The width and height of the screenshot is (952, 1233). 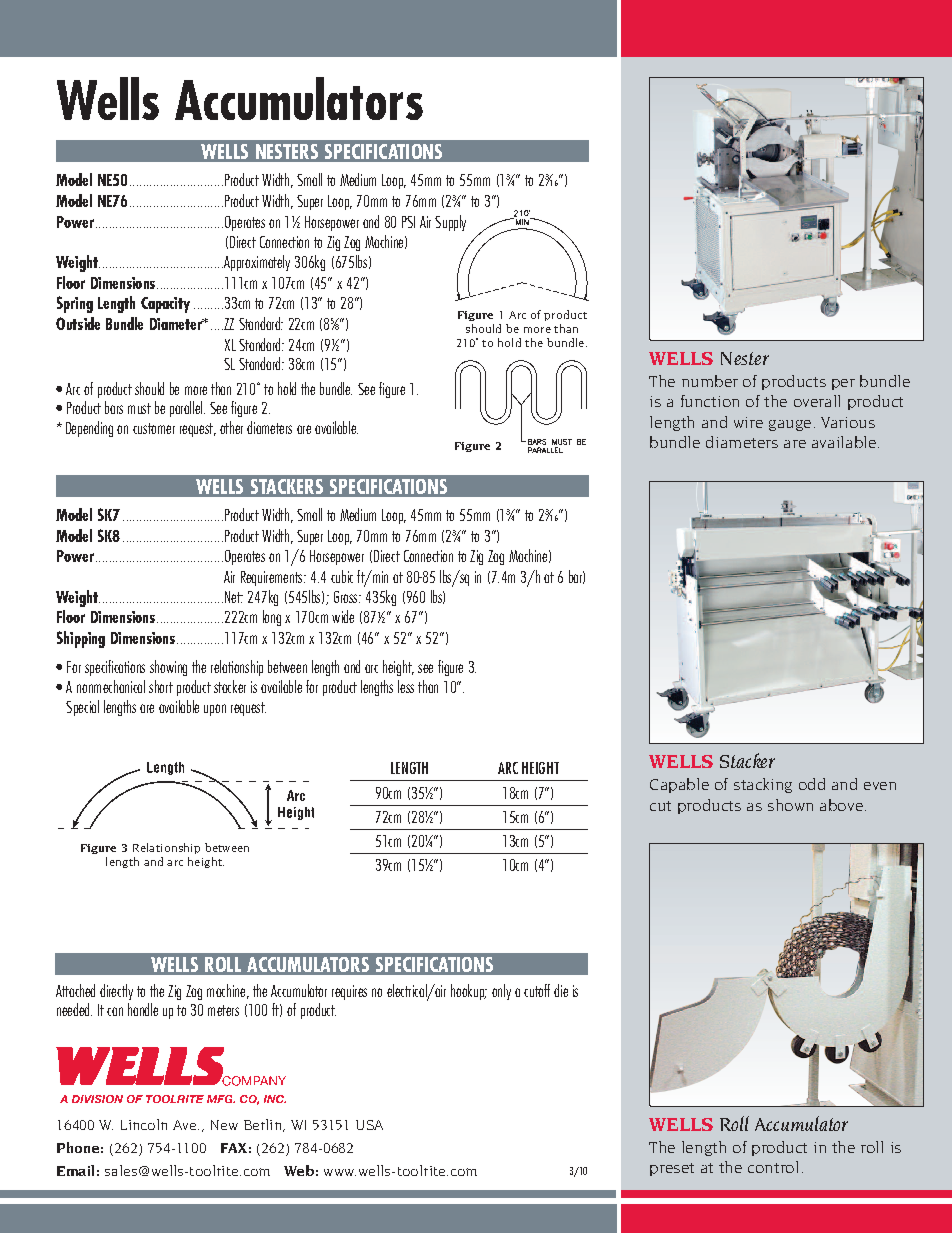 I want to click on Capacity, so click(x=165, y=305).
